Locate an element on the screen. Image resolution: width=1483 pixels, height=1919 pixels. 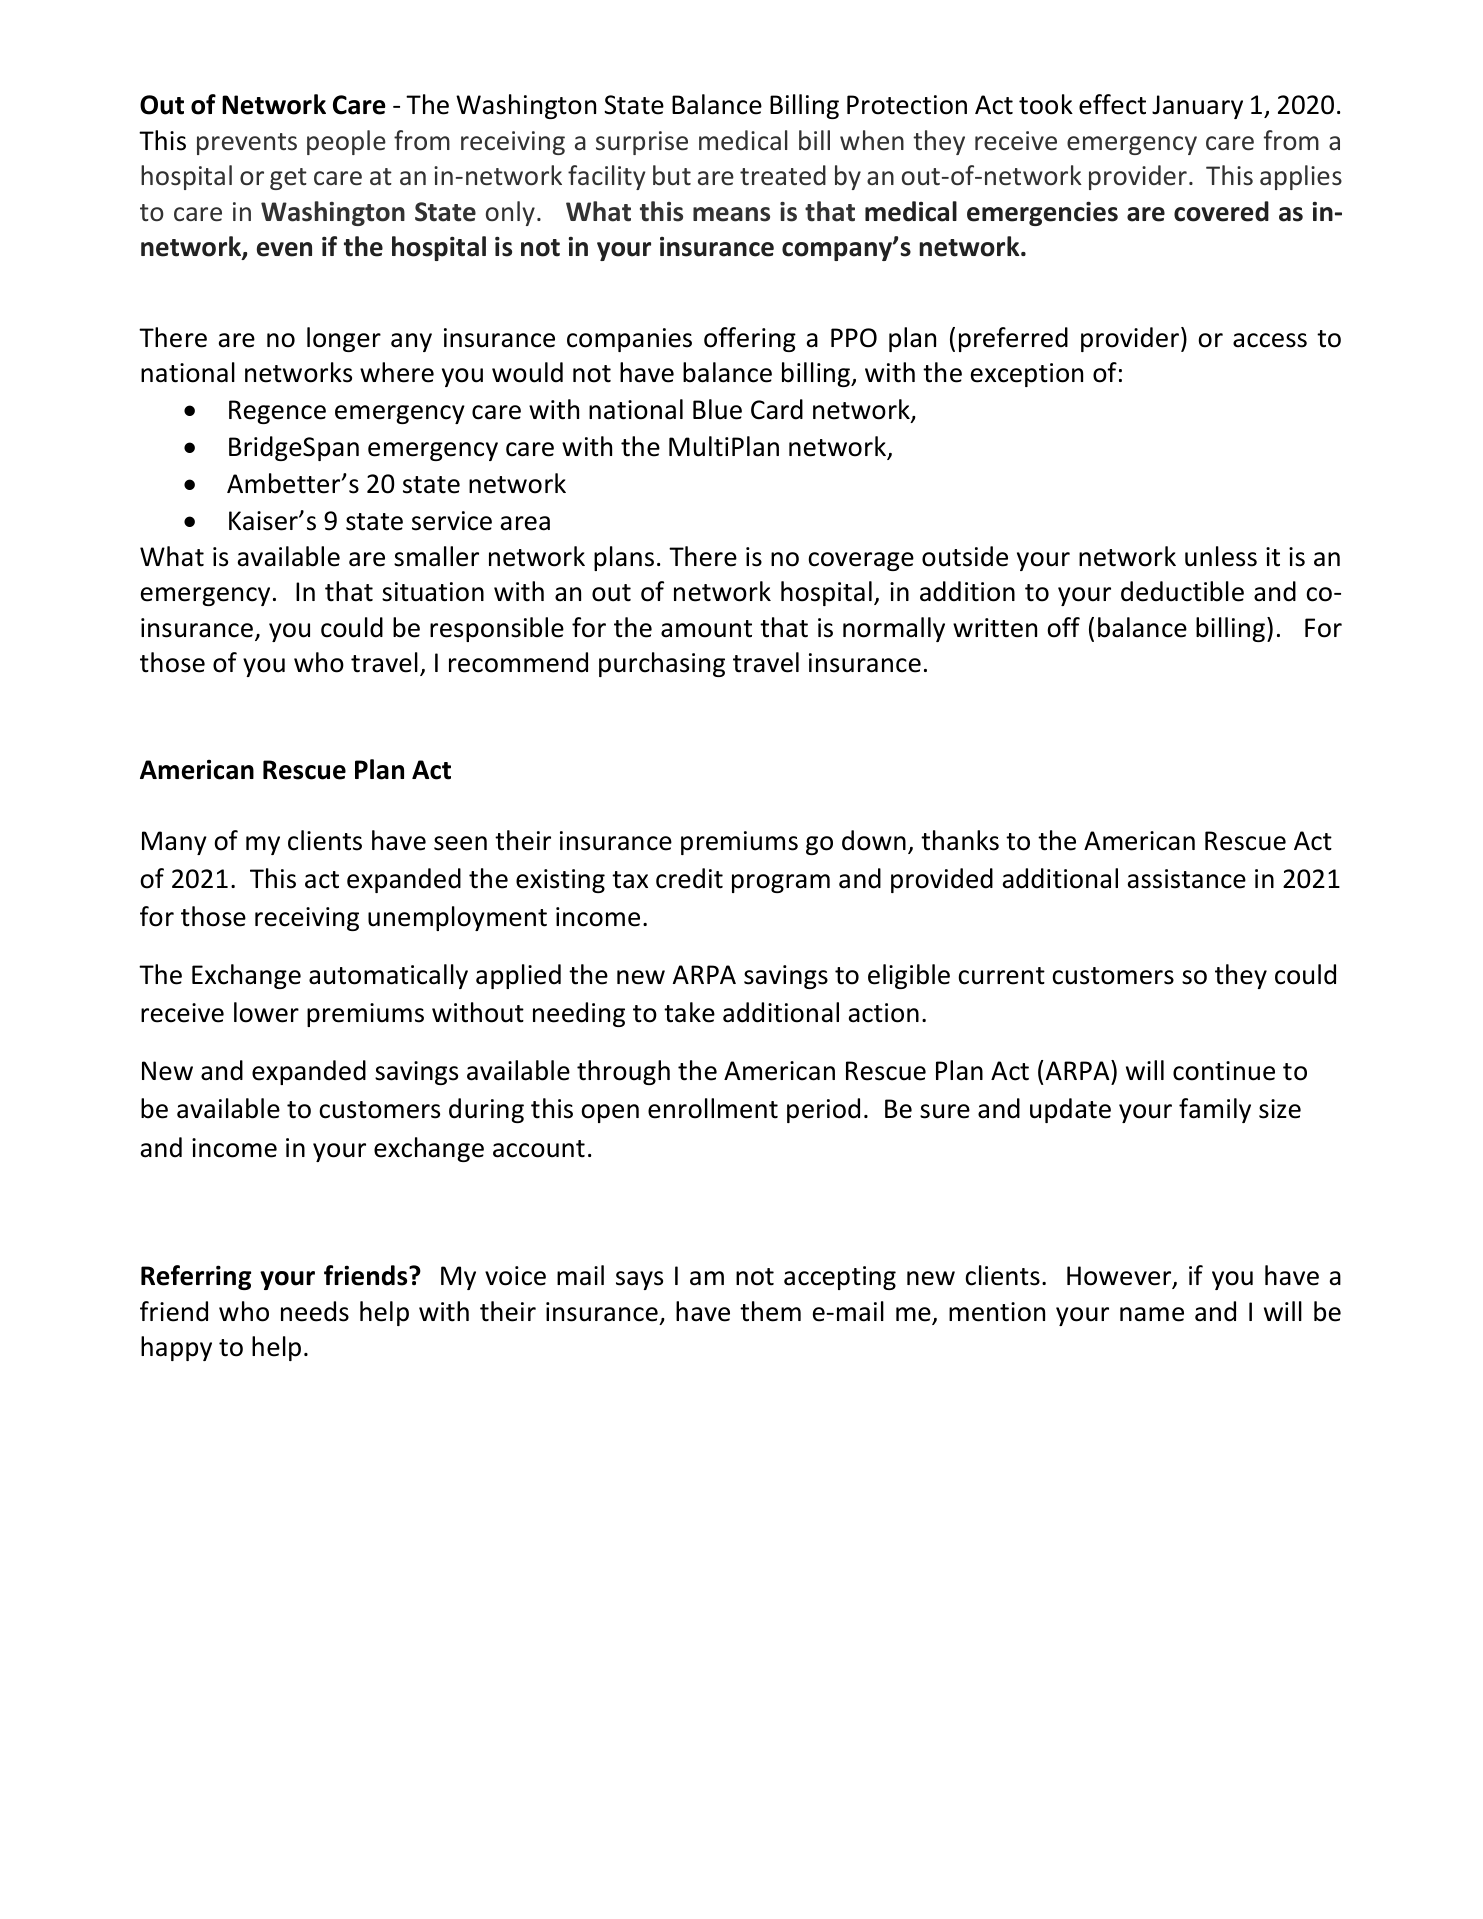
program is located at coordinates (781, 883).
